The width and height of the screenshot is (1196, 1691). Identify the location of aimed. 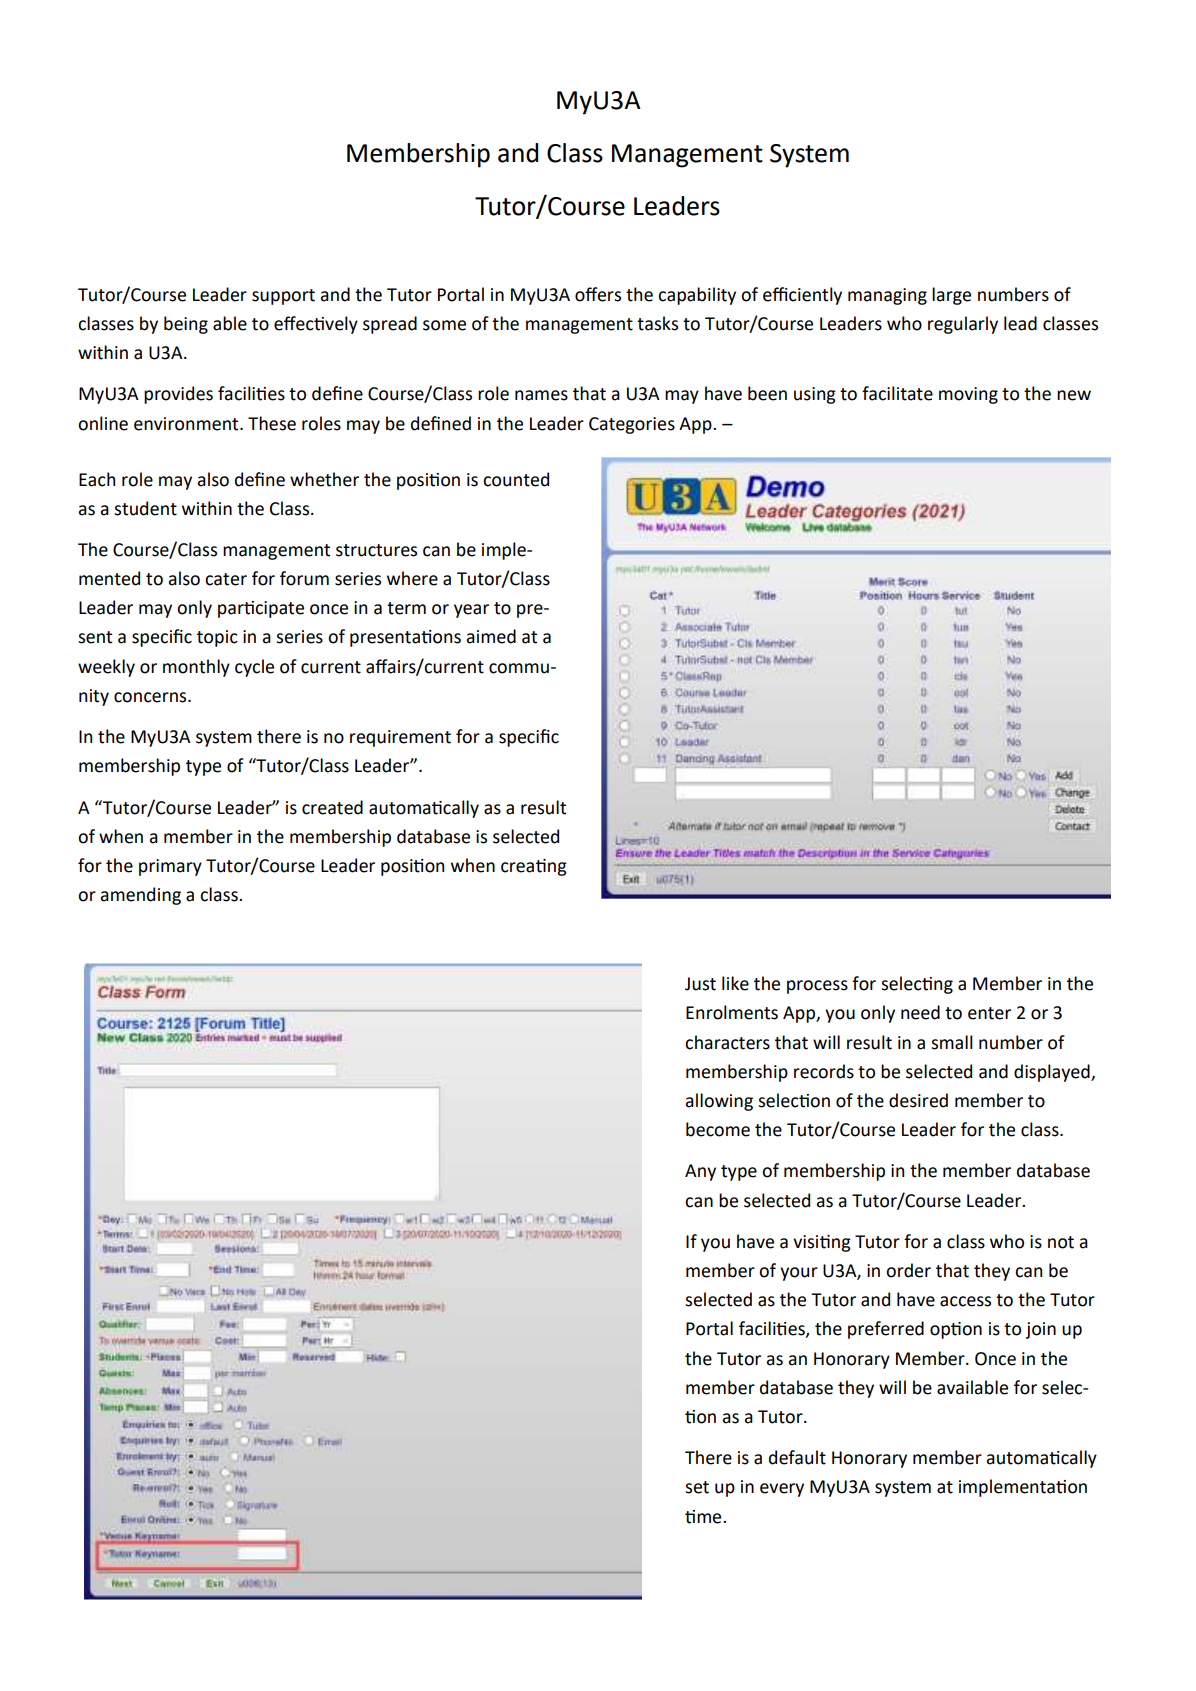
(491, 636).
